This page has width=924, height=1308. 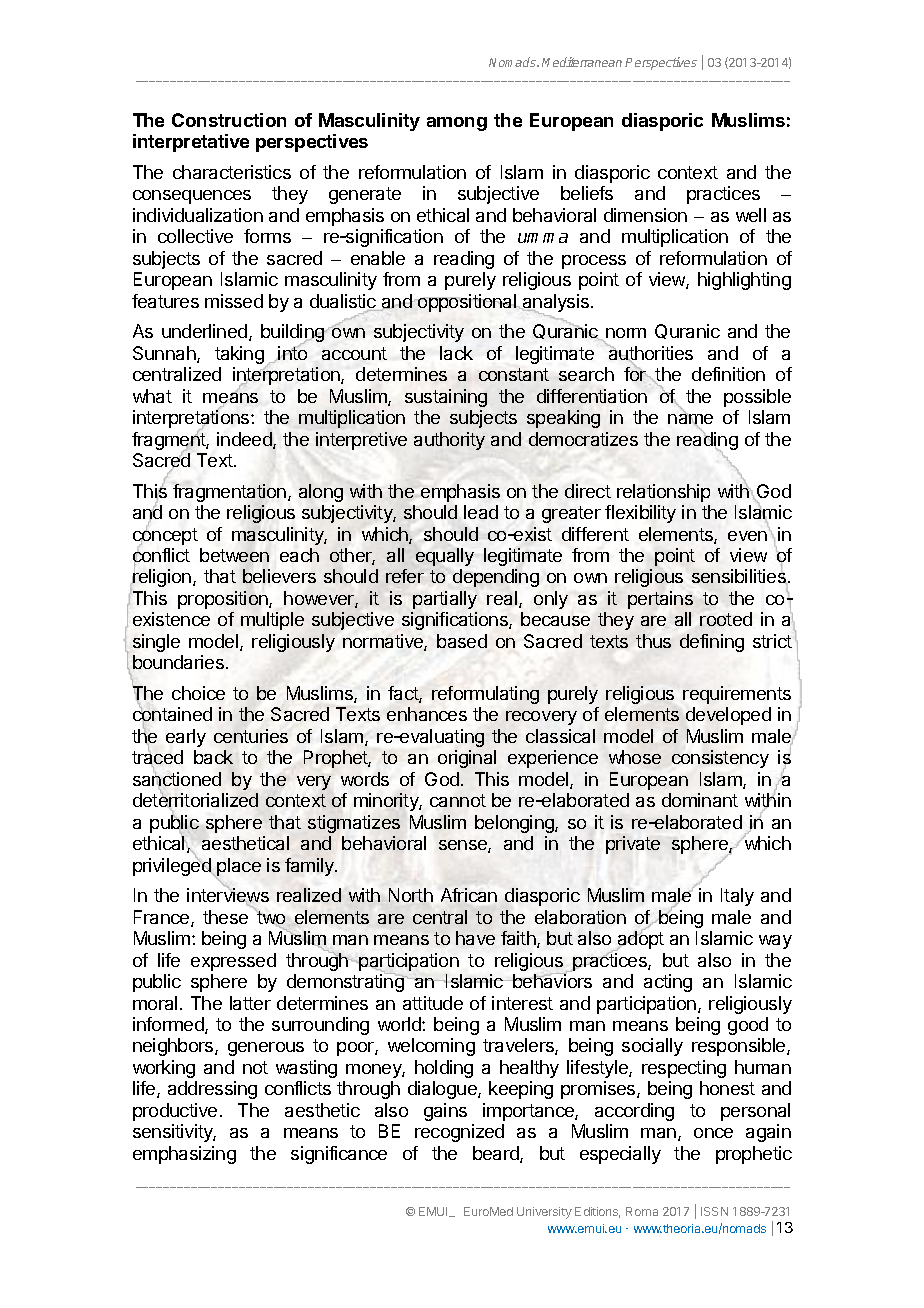 I want to click on acting, so click(x=668, y=983).
